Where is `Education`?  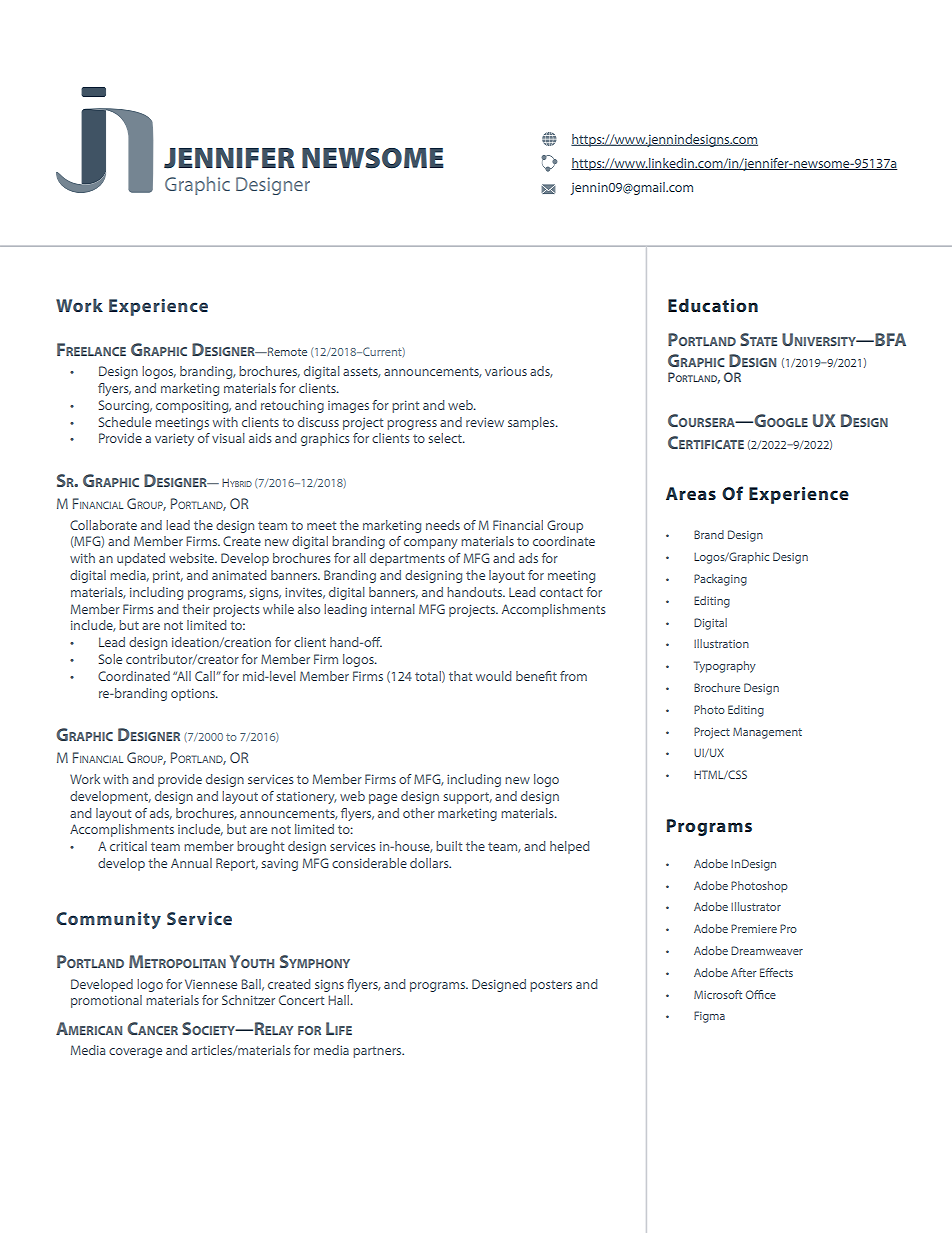
Education is located at coordinates (713, 305).
